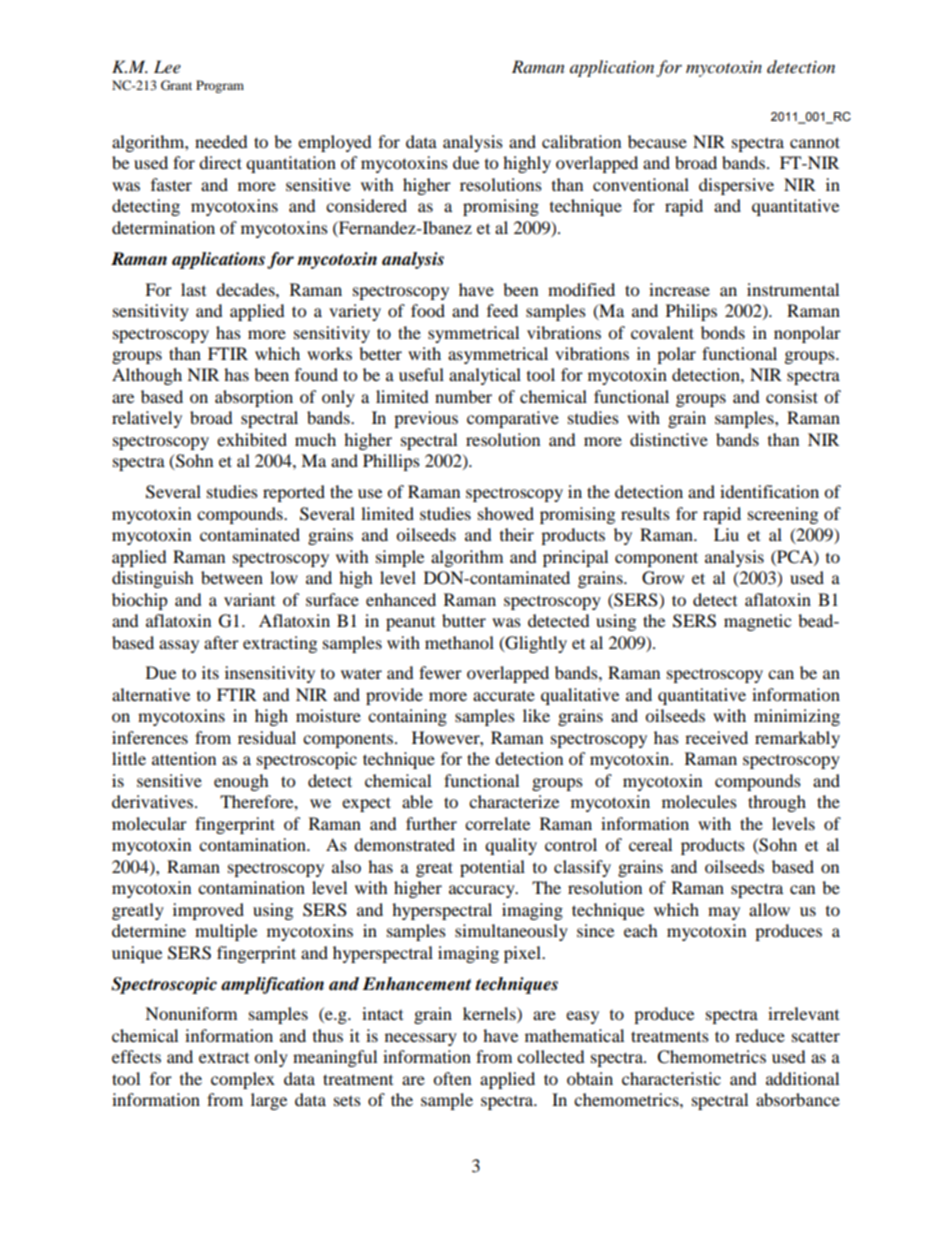 The image size is (952, 1233). Describe the element at coordinates (252, 439) in the document. I see `exhibited` at that location.
